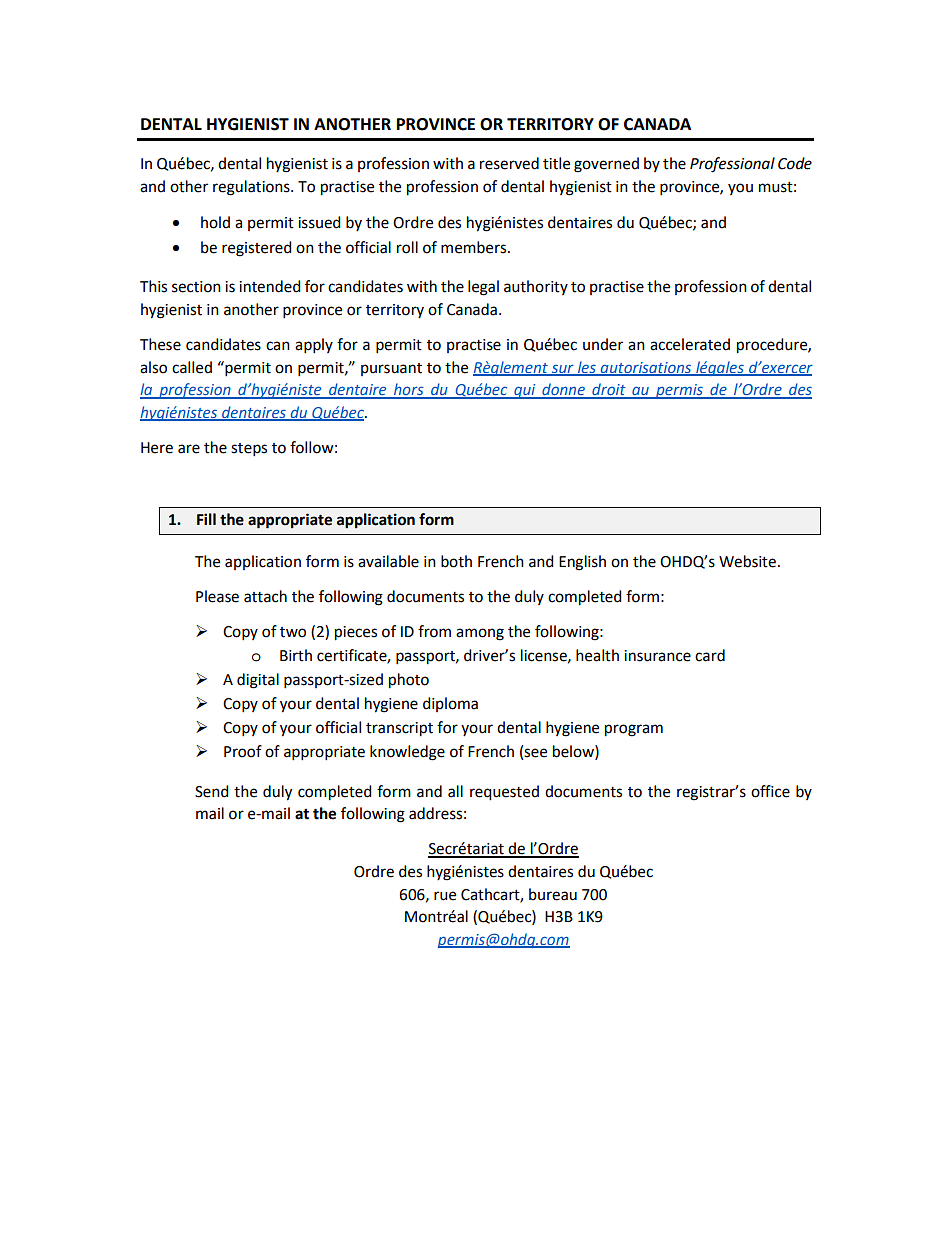  I want to click on Fill, so click(206, 519).
